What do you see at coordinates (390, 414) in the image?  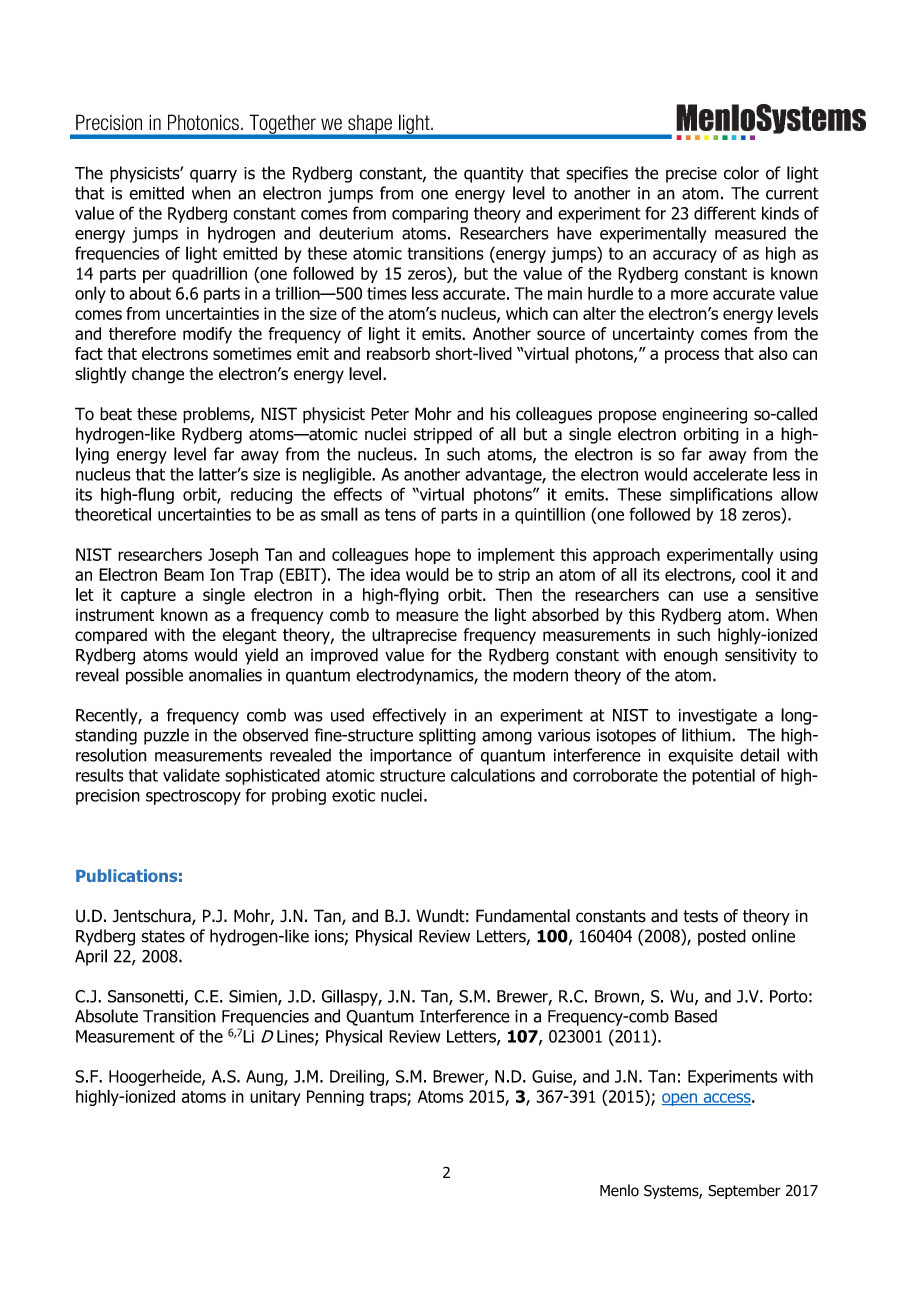 I see `Peter` at bounding box center [390, 414].
